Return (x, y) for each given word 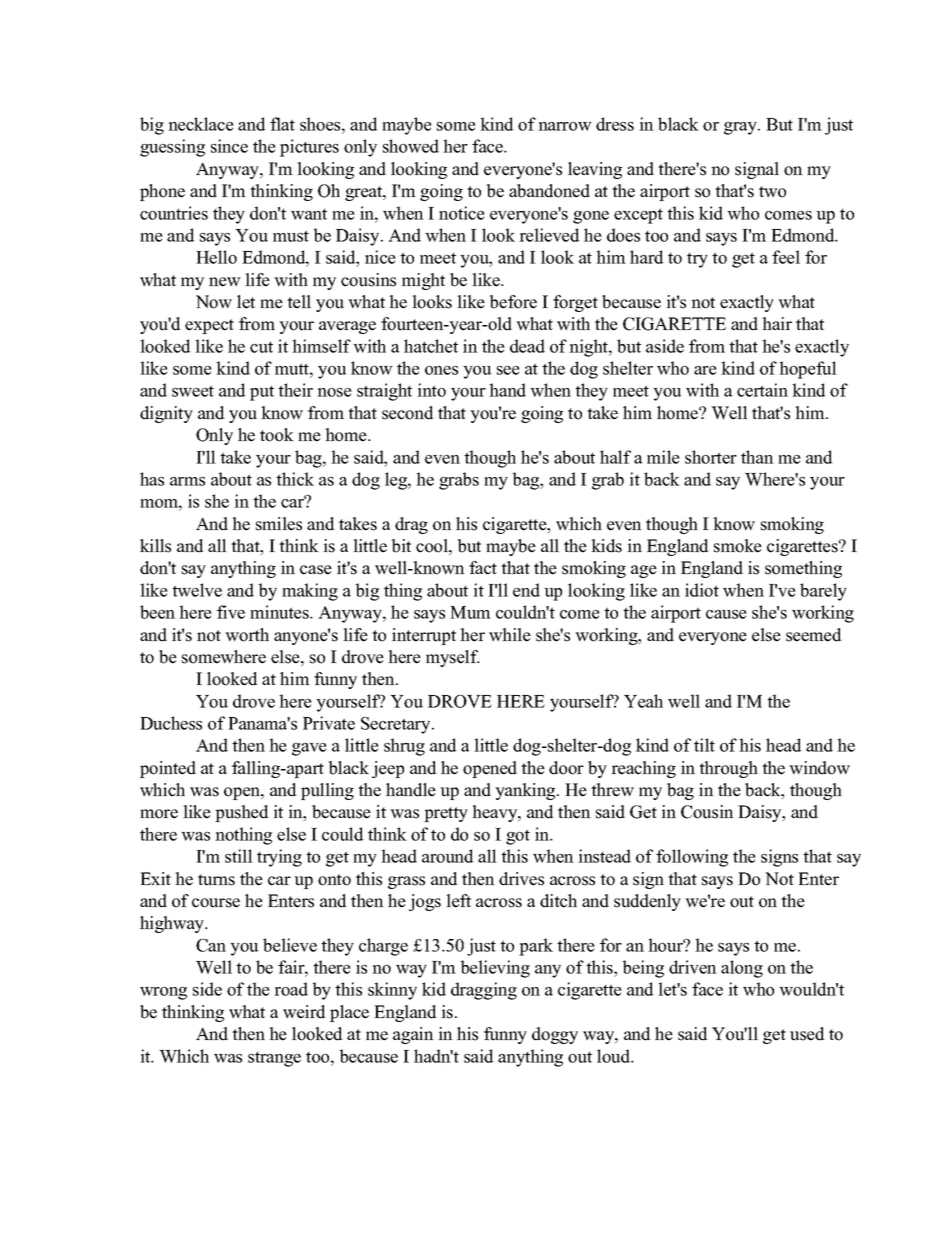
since (229, 146)
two (772, 192)
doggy (555, 1035)
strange (274, 1059)
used (807, 1034)
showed (411, 146)
